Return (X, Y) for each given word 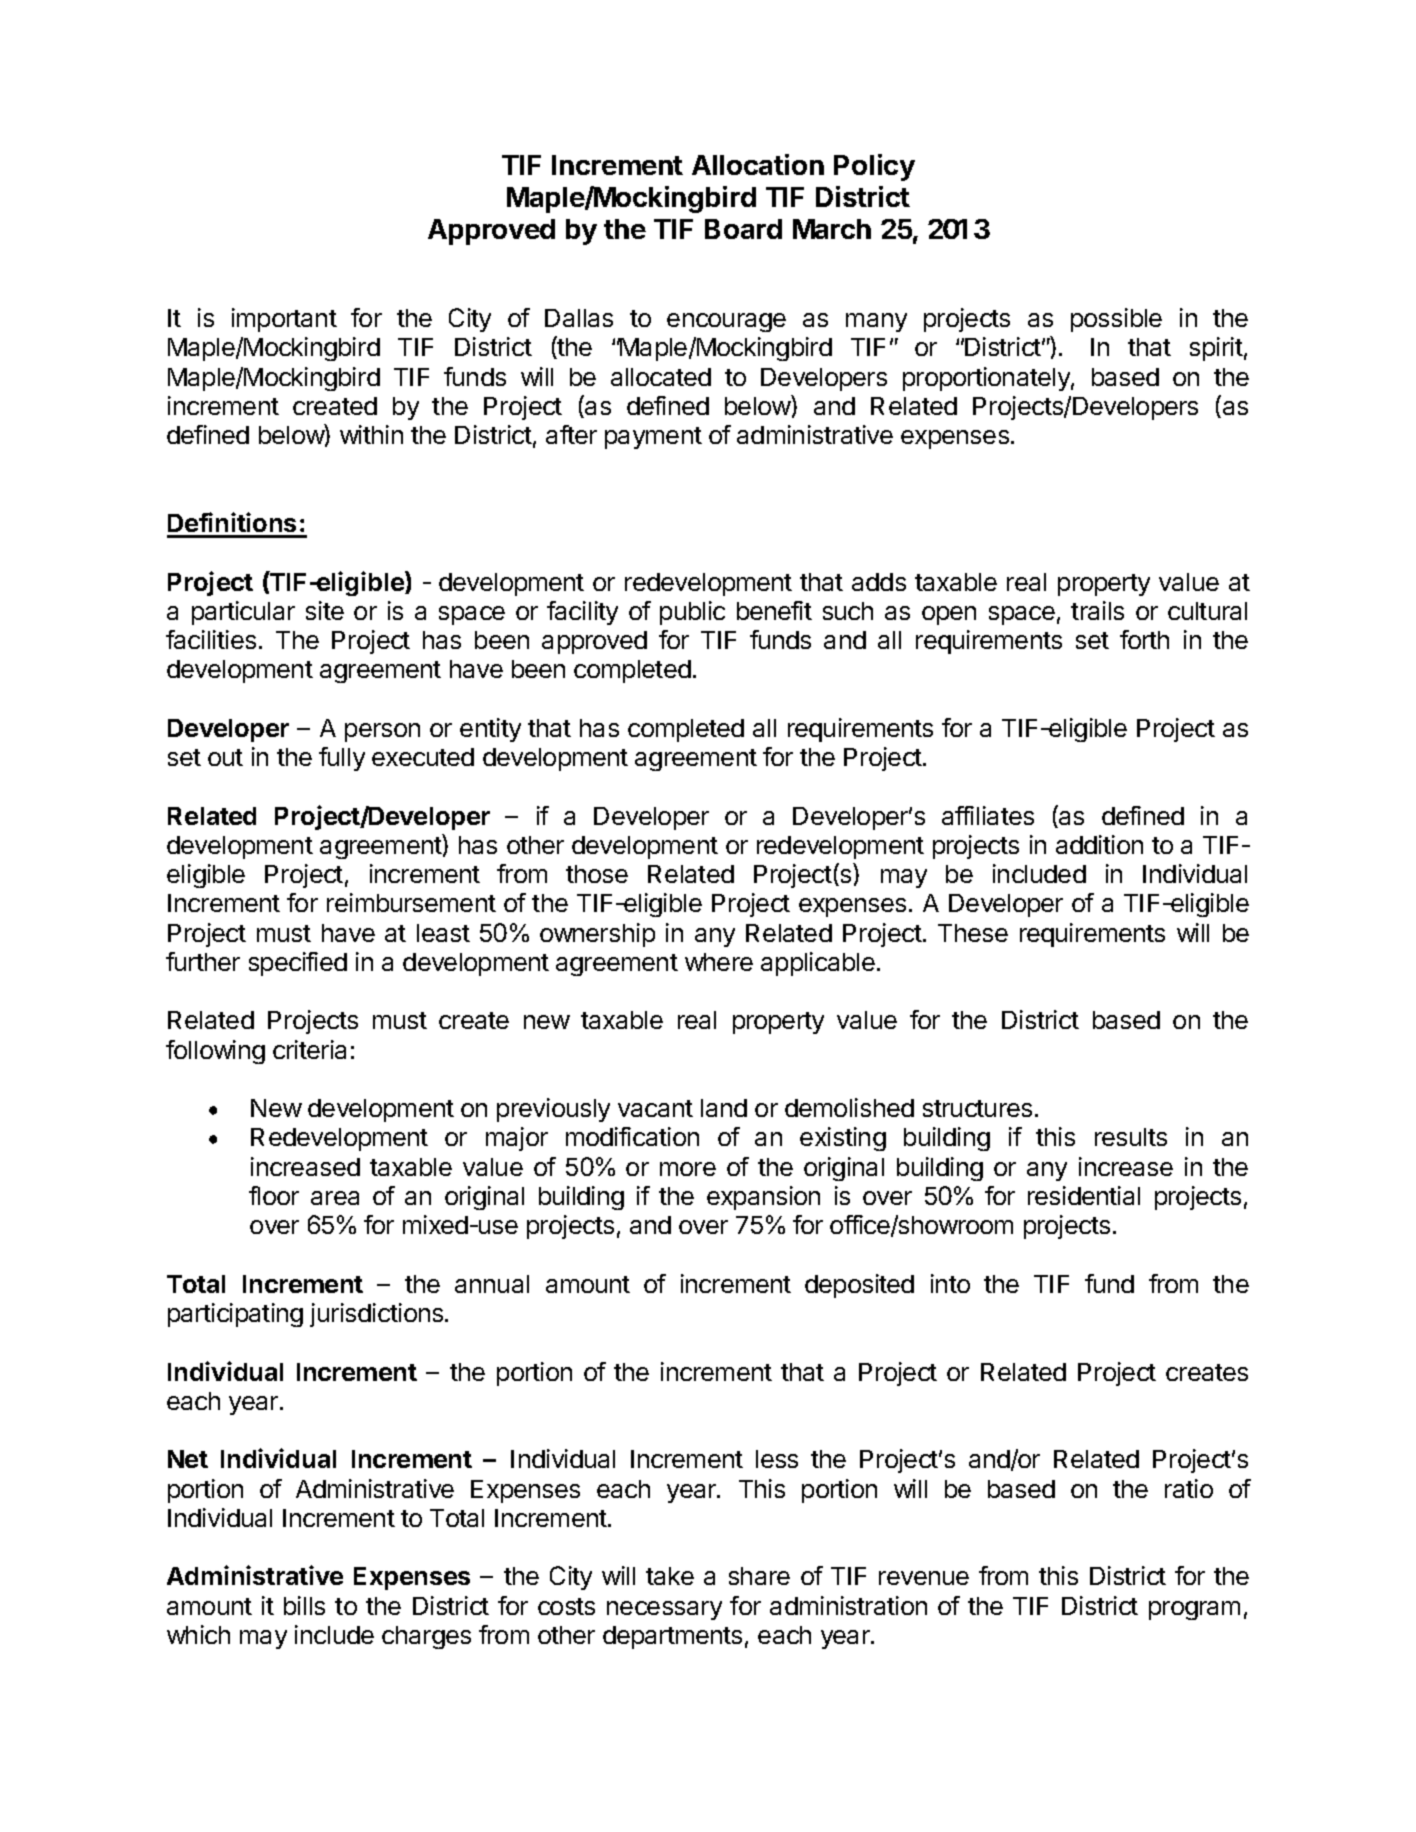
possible (1116, 320)
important (284, 320)
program (1194, 1610)
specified (298, 964)
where (719, 962)
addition (1099, 844)
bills (304, 1605)
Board (743, 229)
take (670, 1576)
